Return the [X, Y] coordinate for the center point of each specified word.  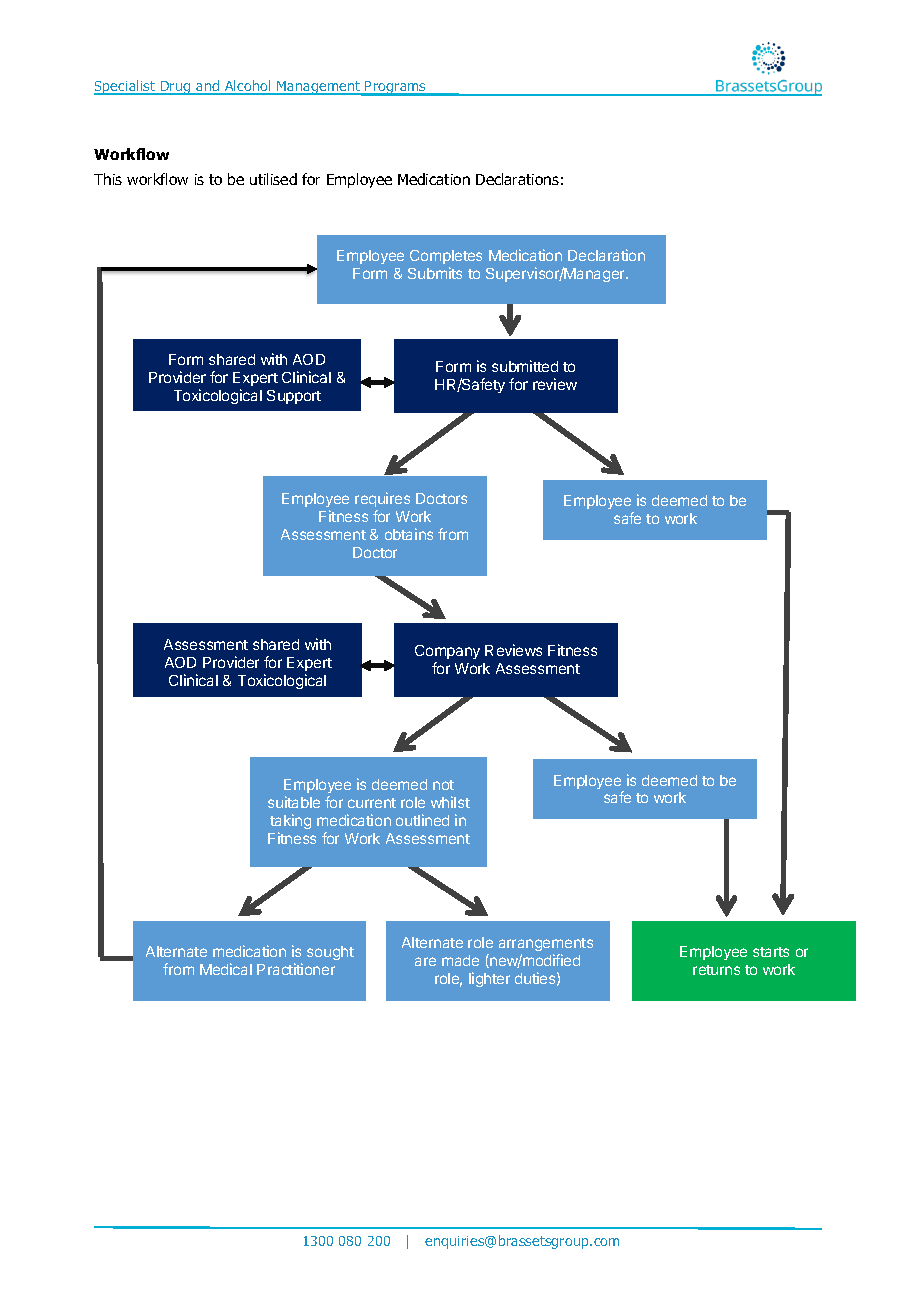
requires [382, 501]
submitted [525, 366]
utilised [273, 179]
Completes [446, 257]
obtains [409, 534]
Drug [176, 88]
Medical [226, 969]
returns [716, 970]
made [460, 960]
